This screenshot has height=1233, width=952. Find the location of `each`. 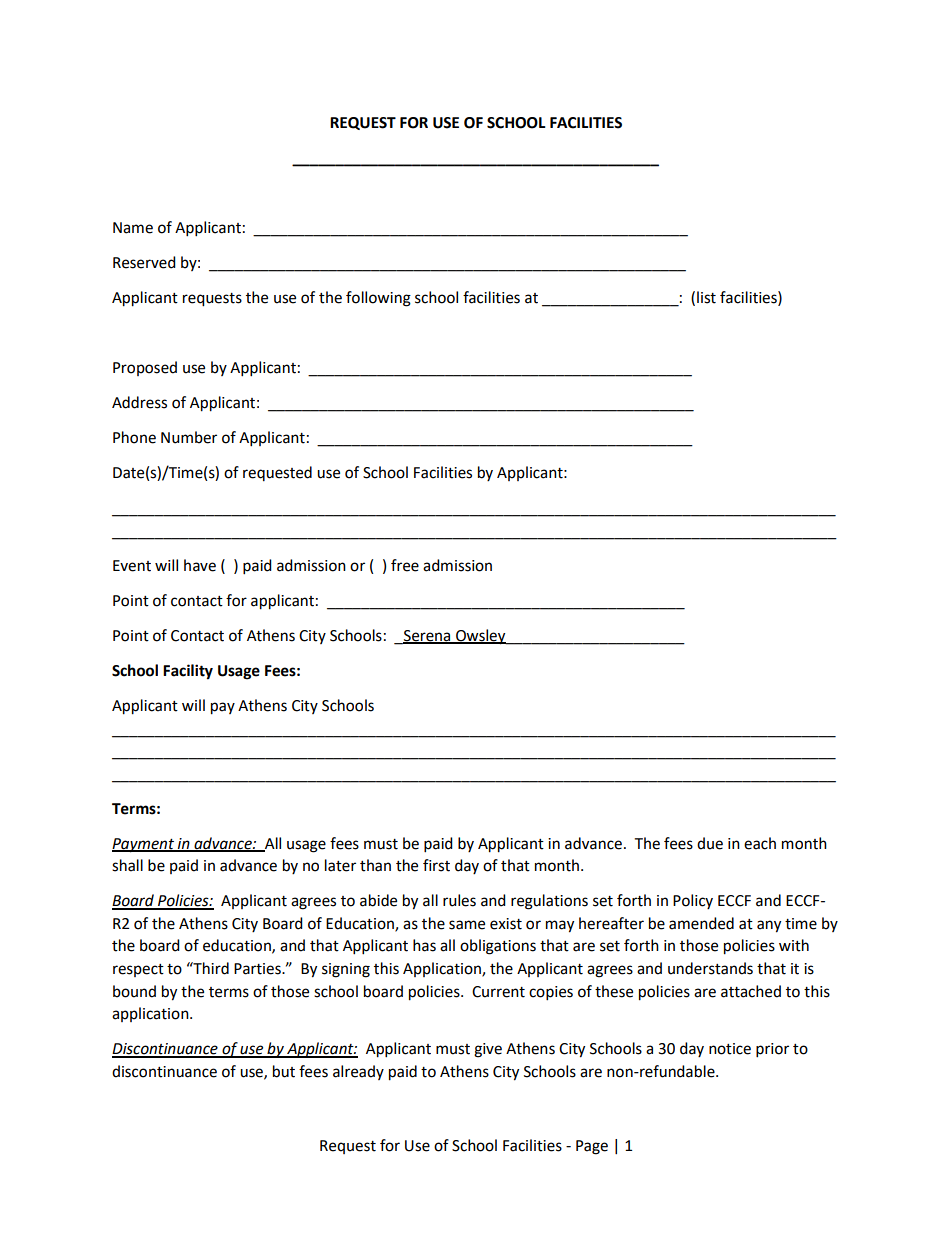

each is located at coordinates (760, 843).
